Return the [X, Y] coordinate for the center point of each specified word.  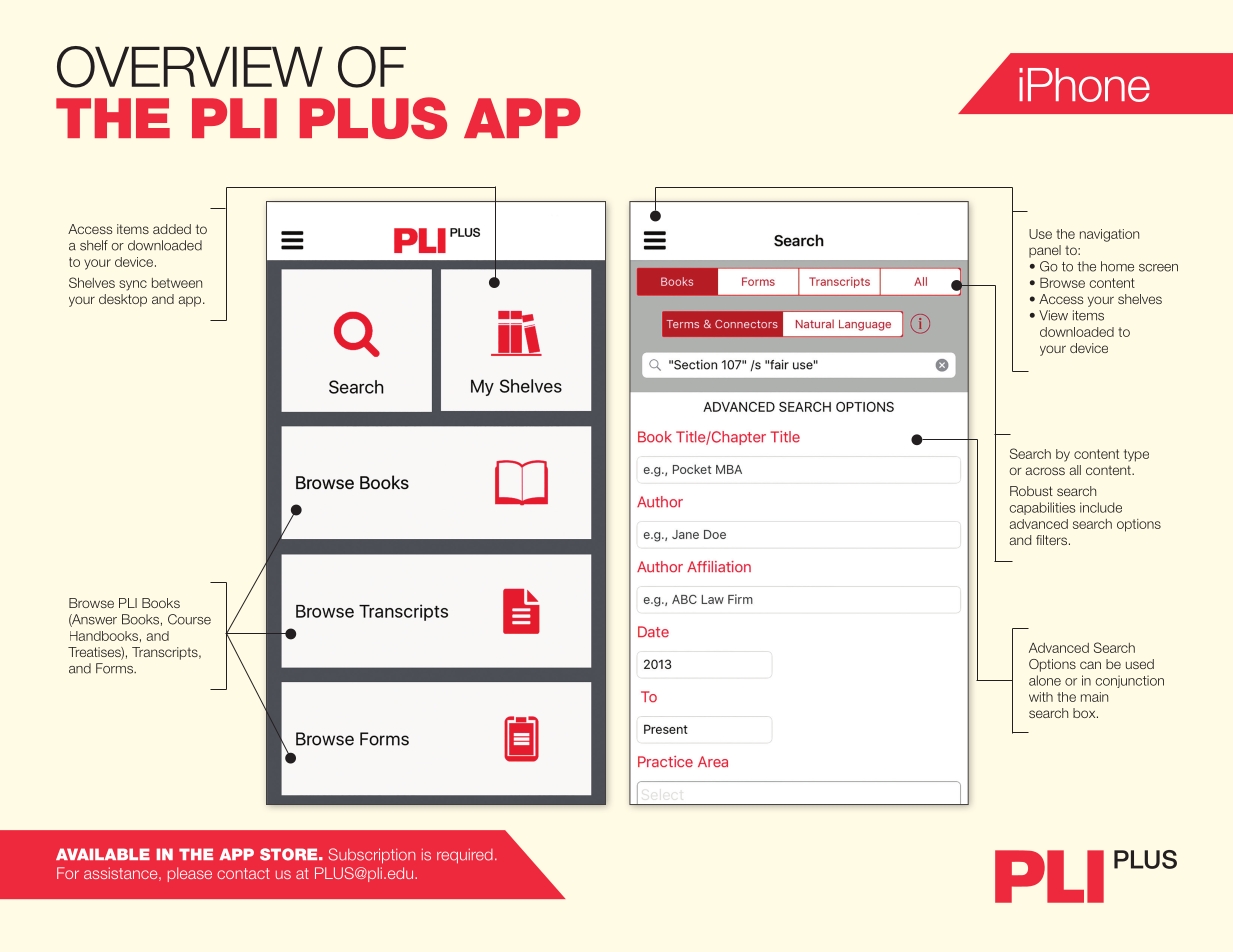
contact [243, 873]
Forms [115, 668]
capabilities [1043, 508]
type [1136, 455]
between [177, 283]
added [172, 229]
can [1090, 665]
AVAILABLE [103, 854]
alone [1045, 680]
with [1041, 697]
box [1085, 713]
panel [1045, 251]
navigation [1109, 235]
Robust [1031, 491]
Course [189, 619]
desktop [123, 300]
